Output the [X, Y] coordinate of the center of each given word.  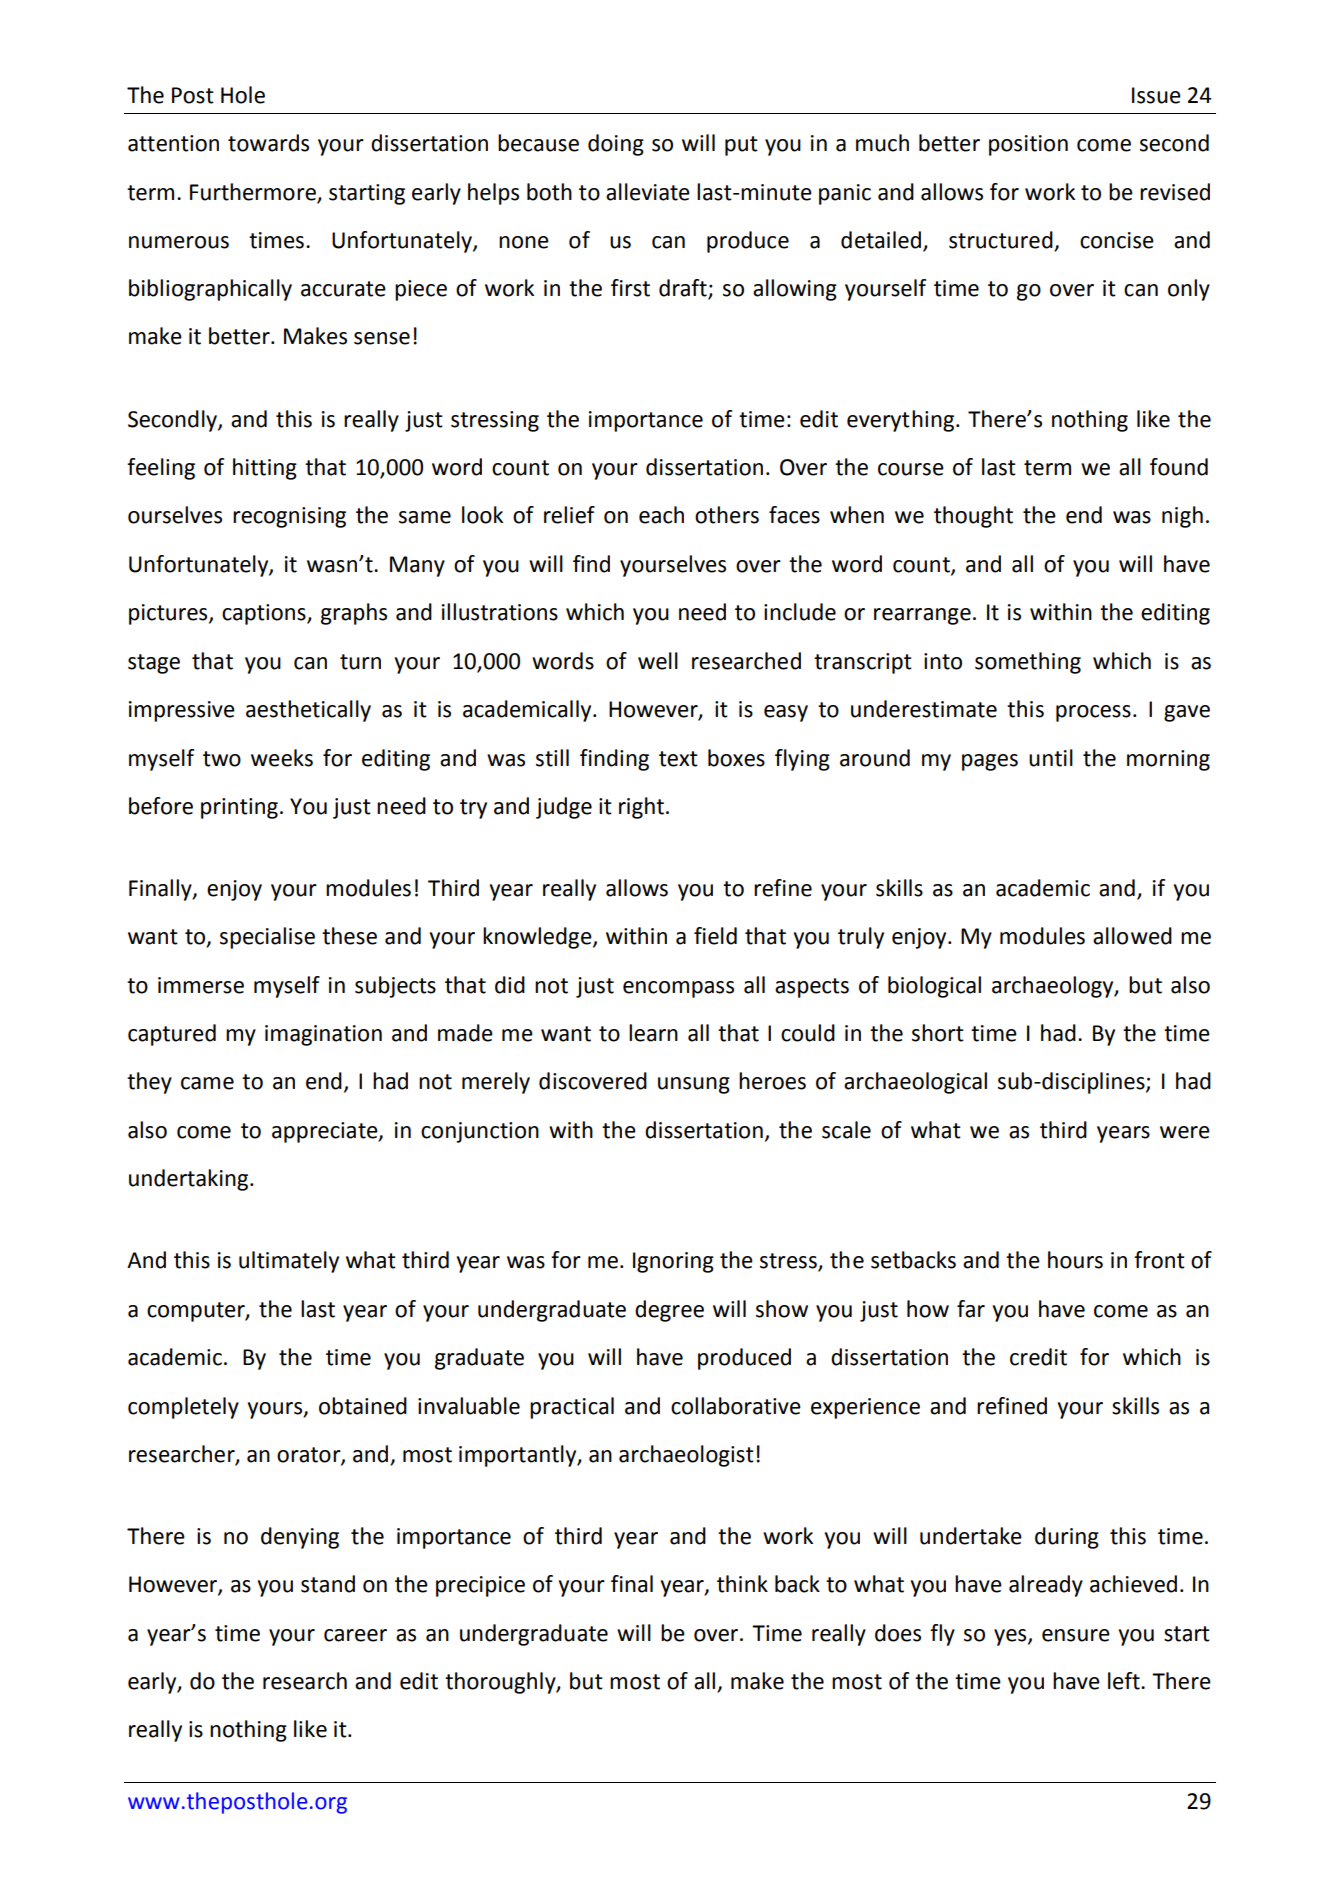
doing [616, 145]
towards [268, 143]
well [658, 661]
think [742, 1584]
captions [265, 614]
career [355, 1635]
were [1185, 1132]
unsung [694, 1085]
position [1028, 145]
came [207, 1083]
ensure [1076, 1635]
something [1028, 663]
